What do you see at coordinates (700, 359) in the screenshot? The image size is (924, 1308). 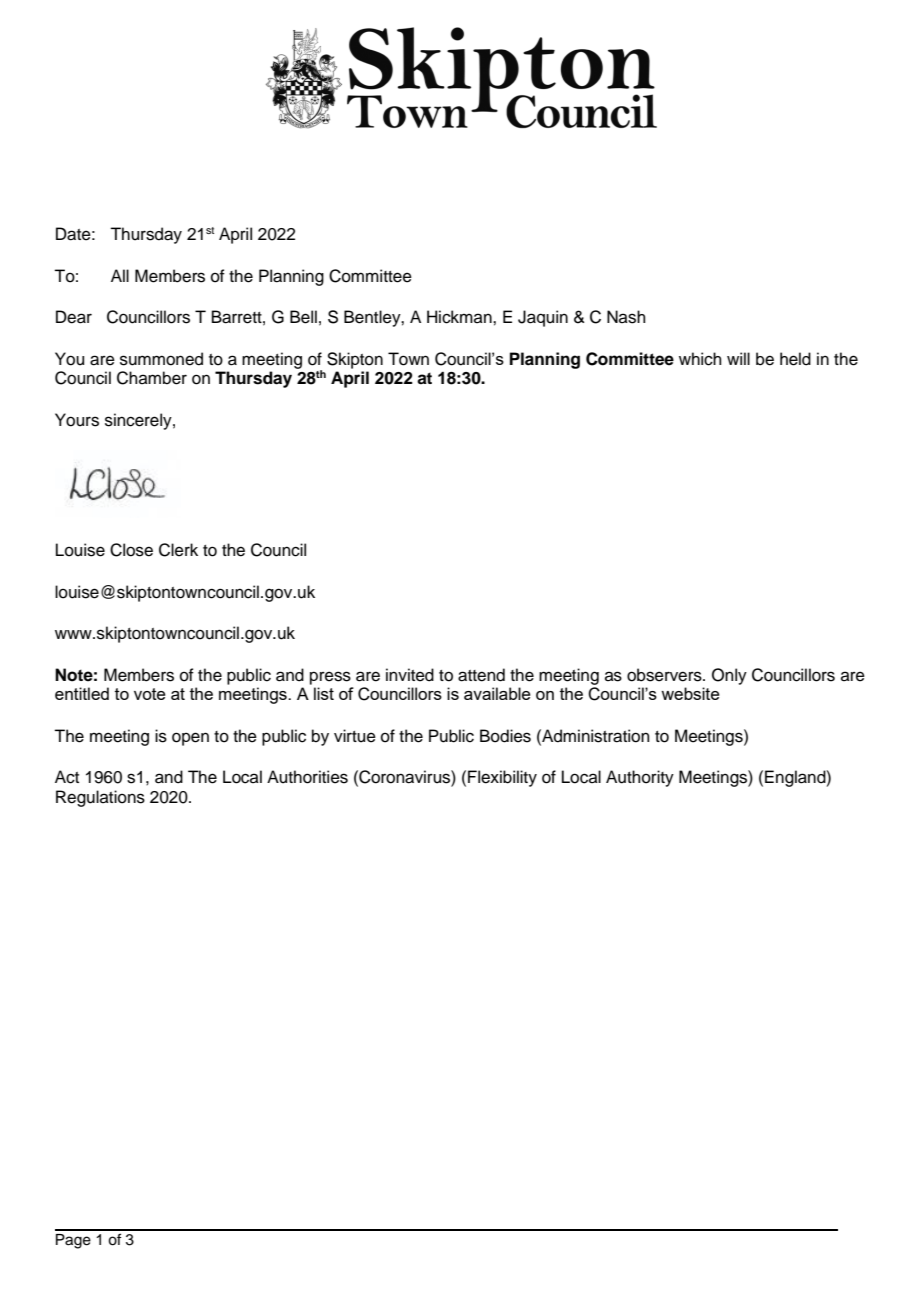 I see `which` at bounding box center [700, 359].
